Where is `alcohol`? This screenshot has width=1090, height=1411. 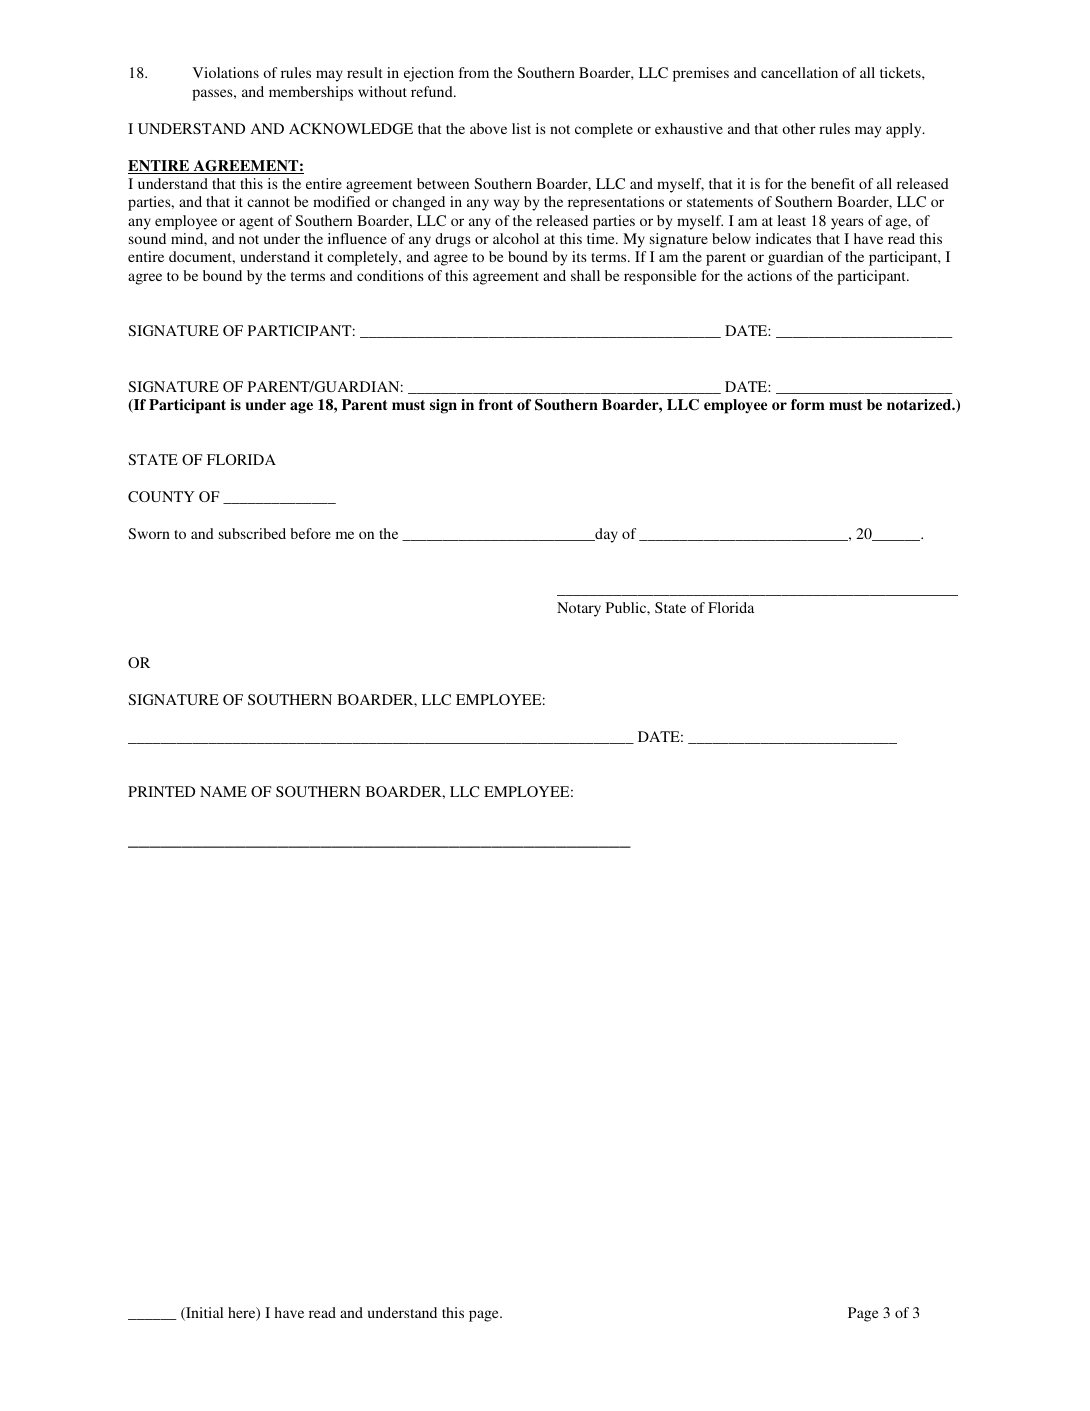
alcohol is located at coordinates (516, 238).
